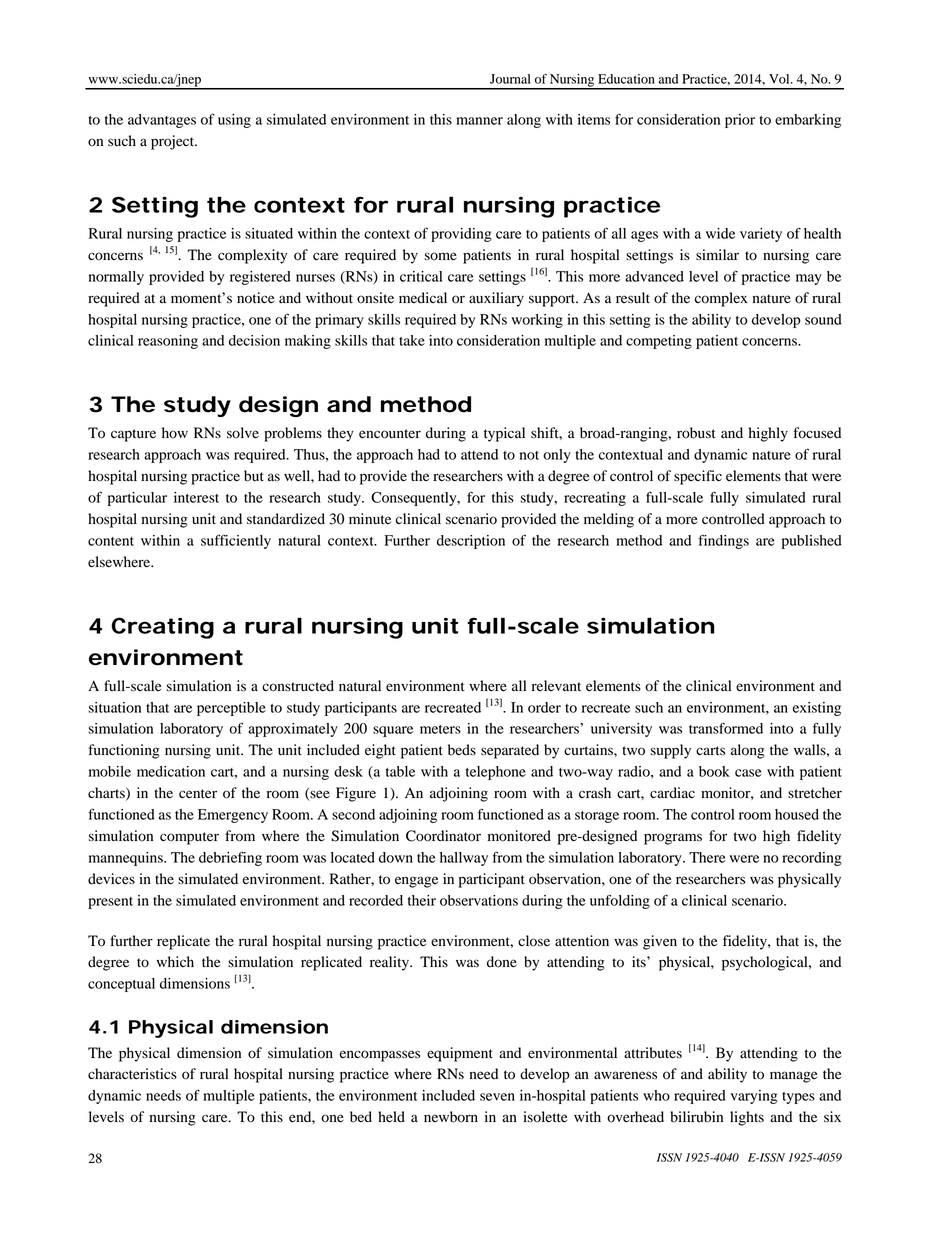  Describe the element at coordinates (471, 542) in the screenshot. I see `description` at that location.
